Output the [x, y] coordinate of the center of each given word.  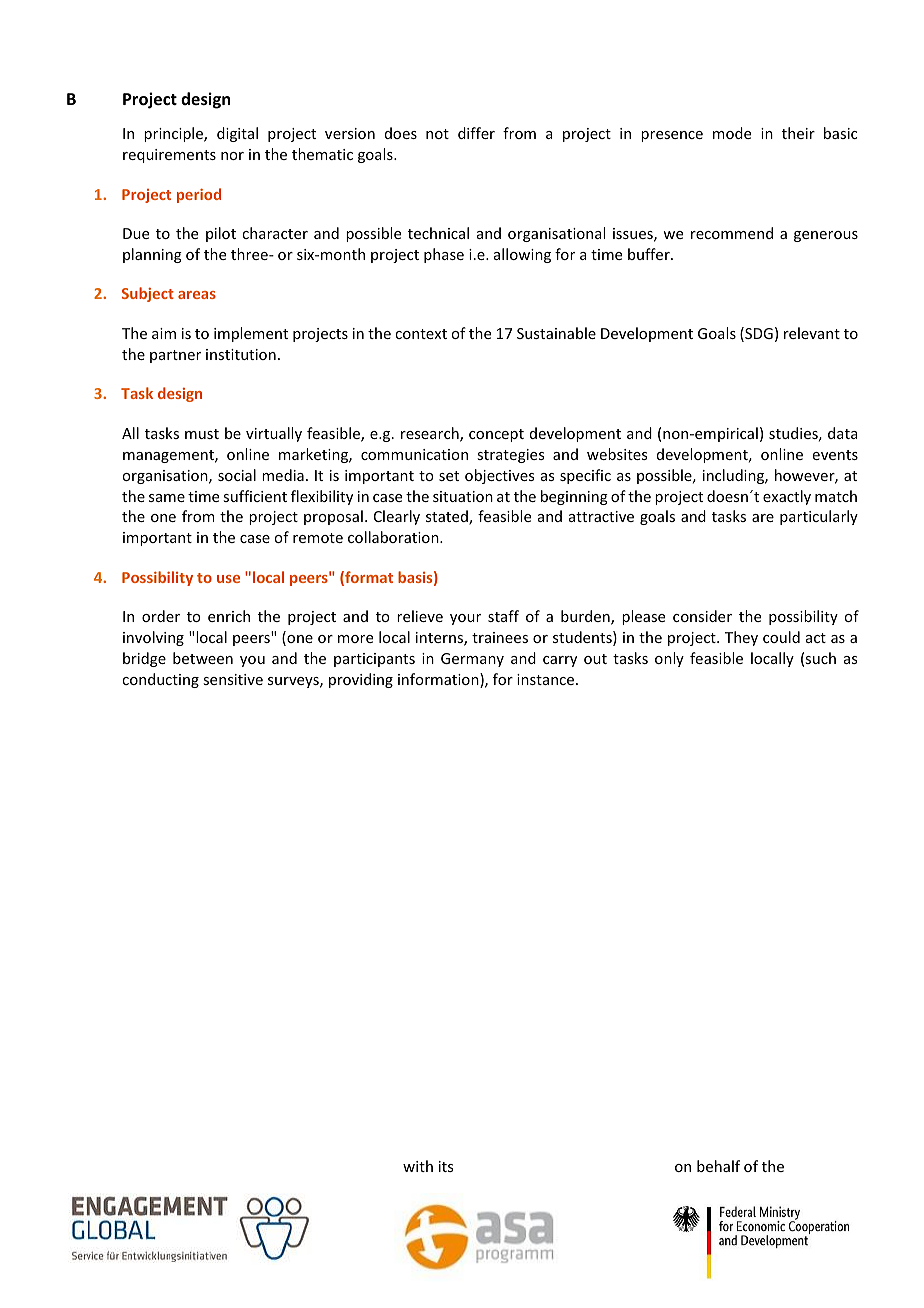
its [446, 1166]
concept [496, 435]
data [843, 433]
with [418, 1166]
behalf [718, 1166]
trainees [500, 637]
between [203, 658]
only [669, 659]
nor [232, 156]
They [741, 638]
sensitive [233, 679]
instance [545, 679]
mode [732, 133]
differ [476, 133]
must [202, 434]
